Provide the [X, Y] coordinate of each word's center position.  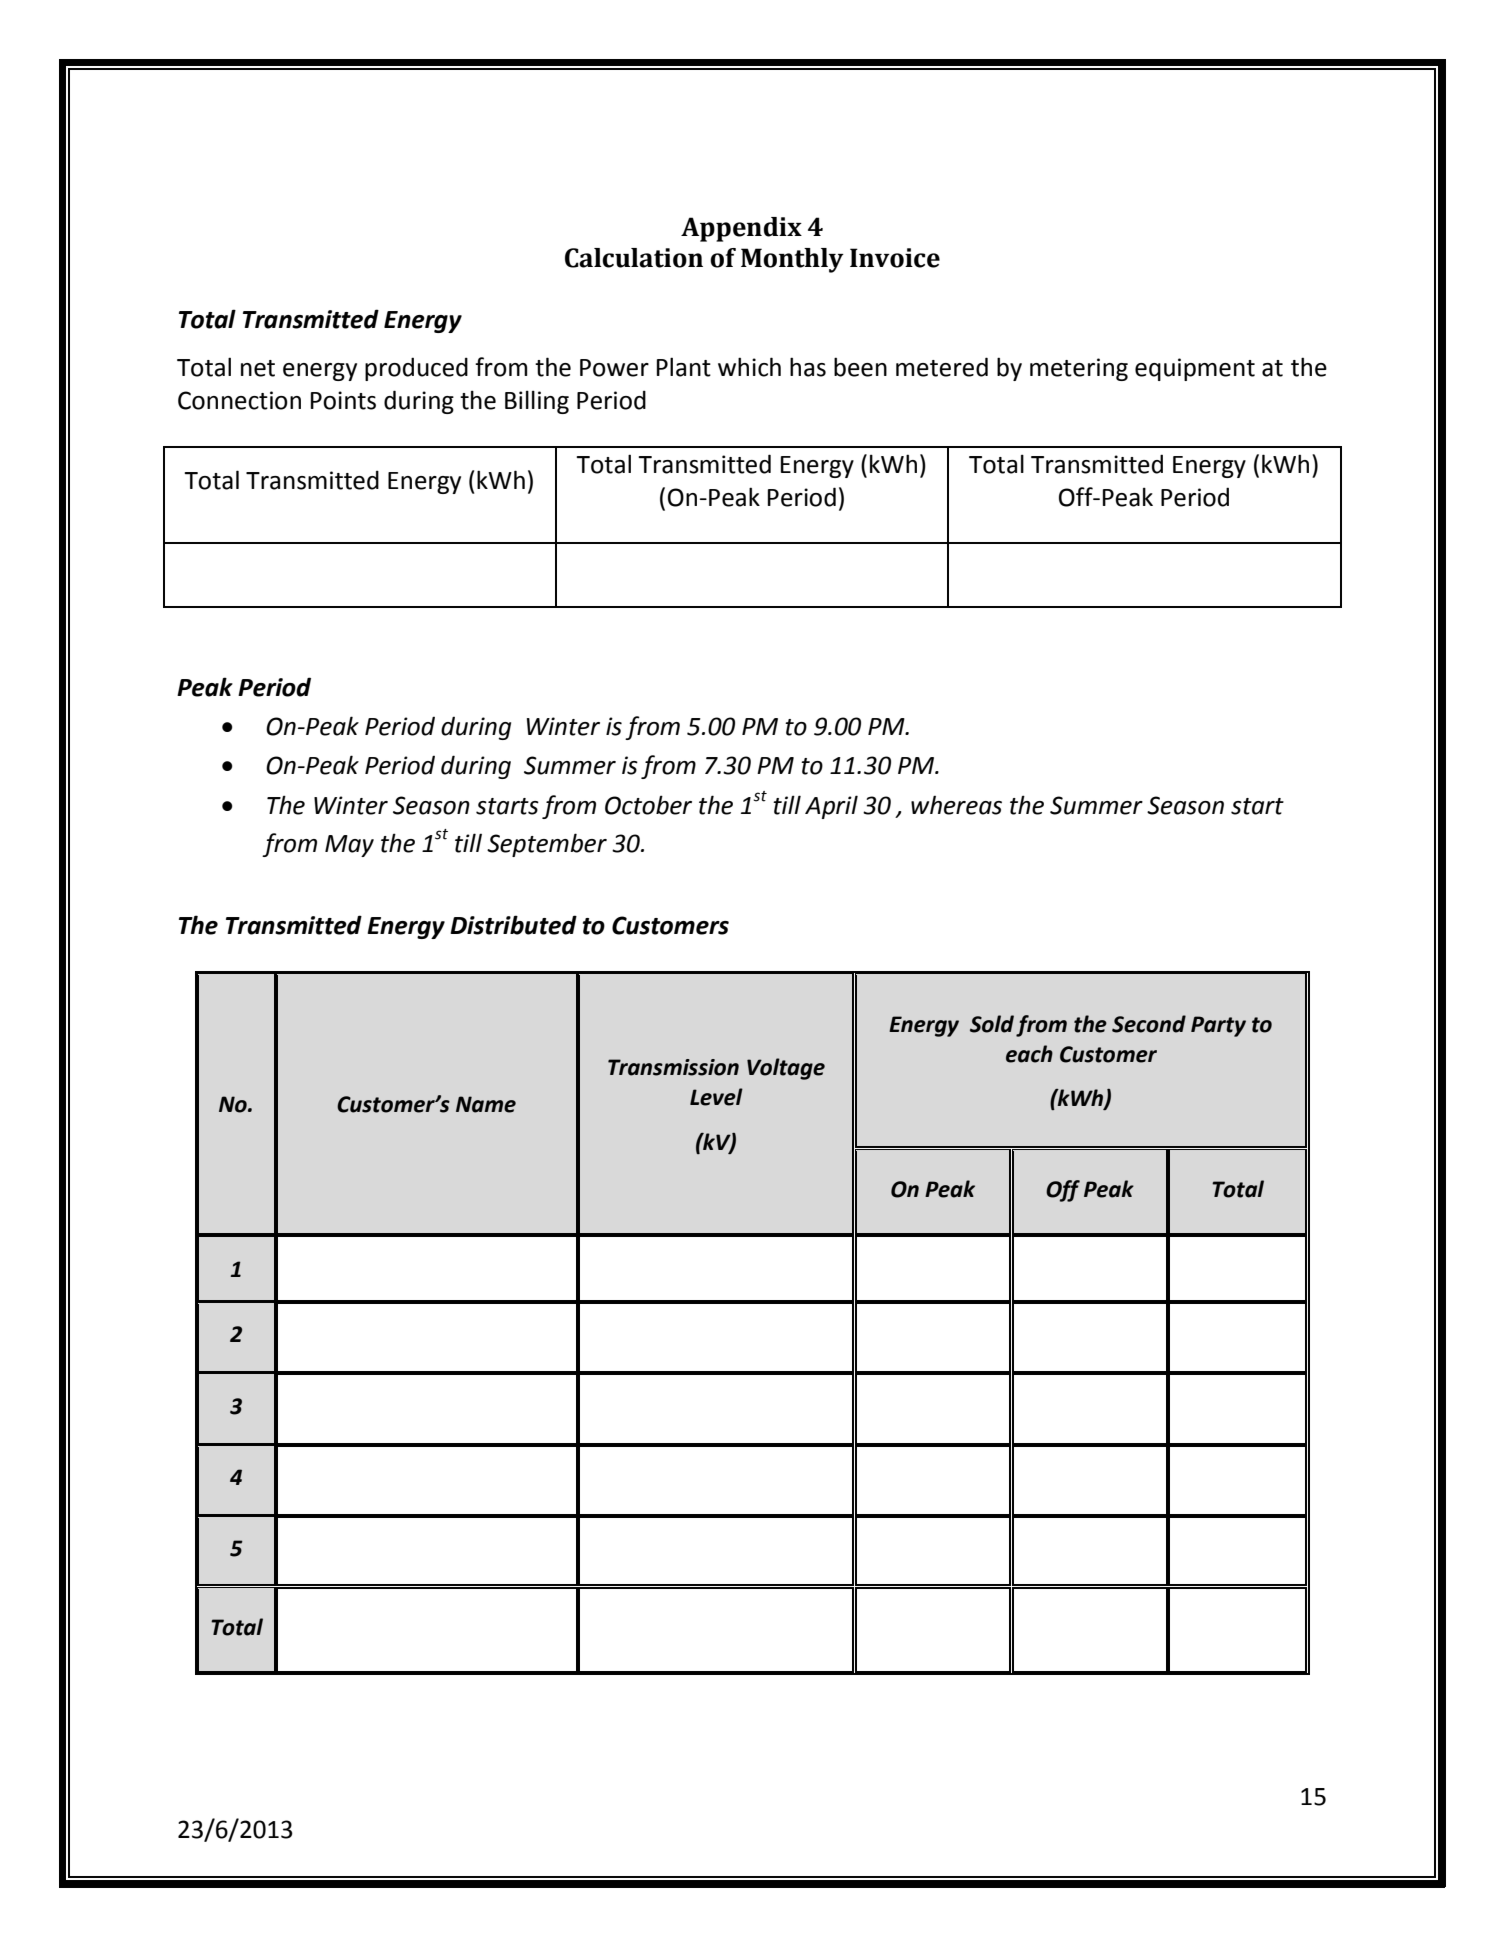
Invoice [895, 258]
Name [486, 1104]
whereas [956, 805]
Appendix [741, 229]
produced [416, 369]
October [648, 805]
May [349, 846]
